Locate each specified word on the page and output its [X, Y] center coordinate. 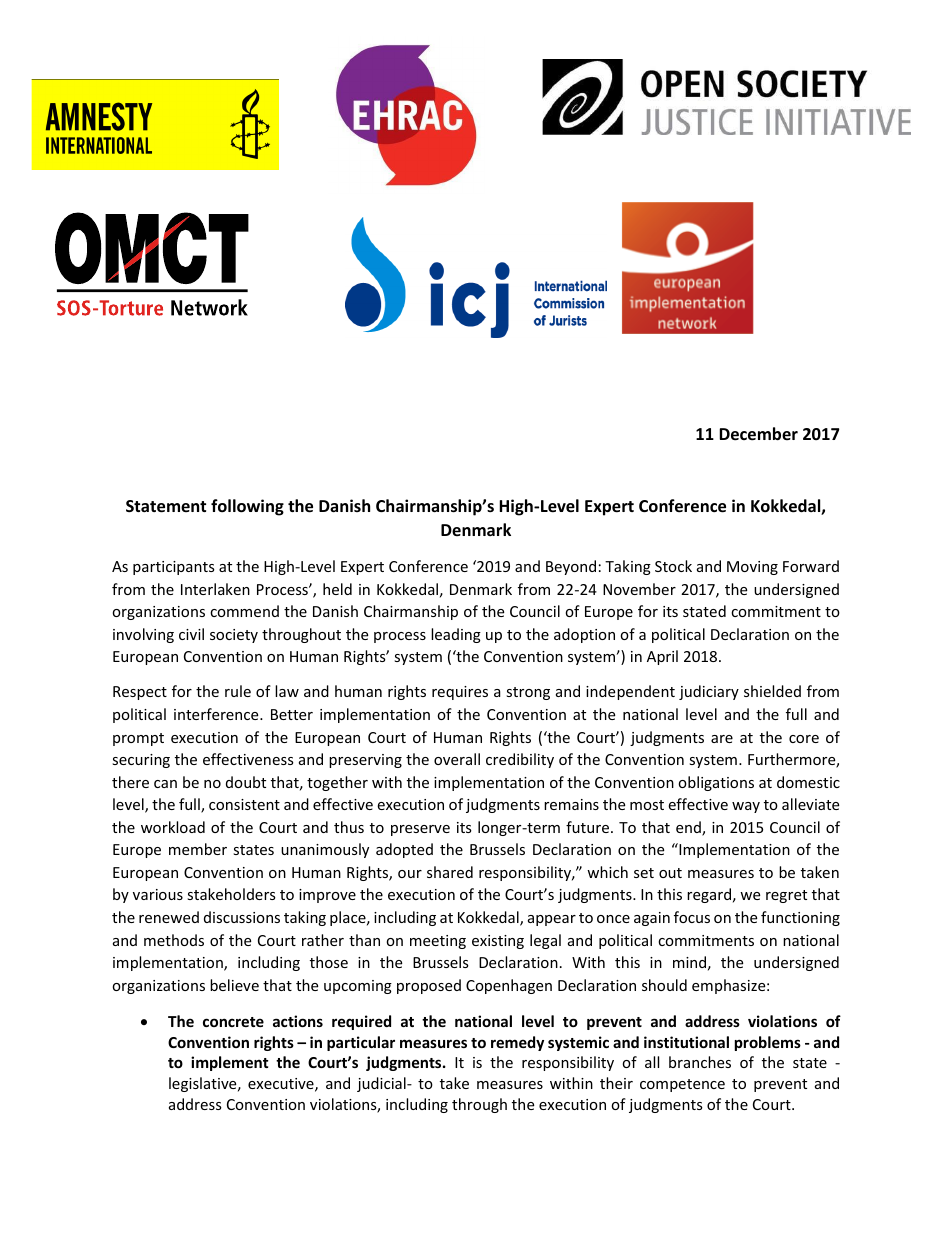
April [662, 657]
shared [450, 872]
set [644, 873]
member [198, 849]
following [247, 507]
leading [456, 635]
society [234, 636]
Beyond [571, 567]
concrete [233, 1022]
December [758, 434]
